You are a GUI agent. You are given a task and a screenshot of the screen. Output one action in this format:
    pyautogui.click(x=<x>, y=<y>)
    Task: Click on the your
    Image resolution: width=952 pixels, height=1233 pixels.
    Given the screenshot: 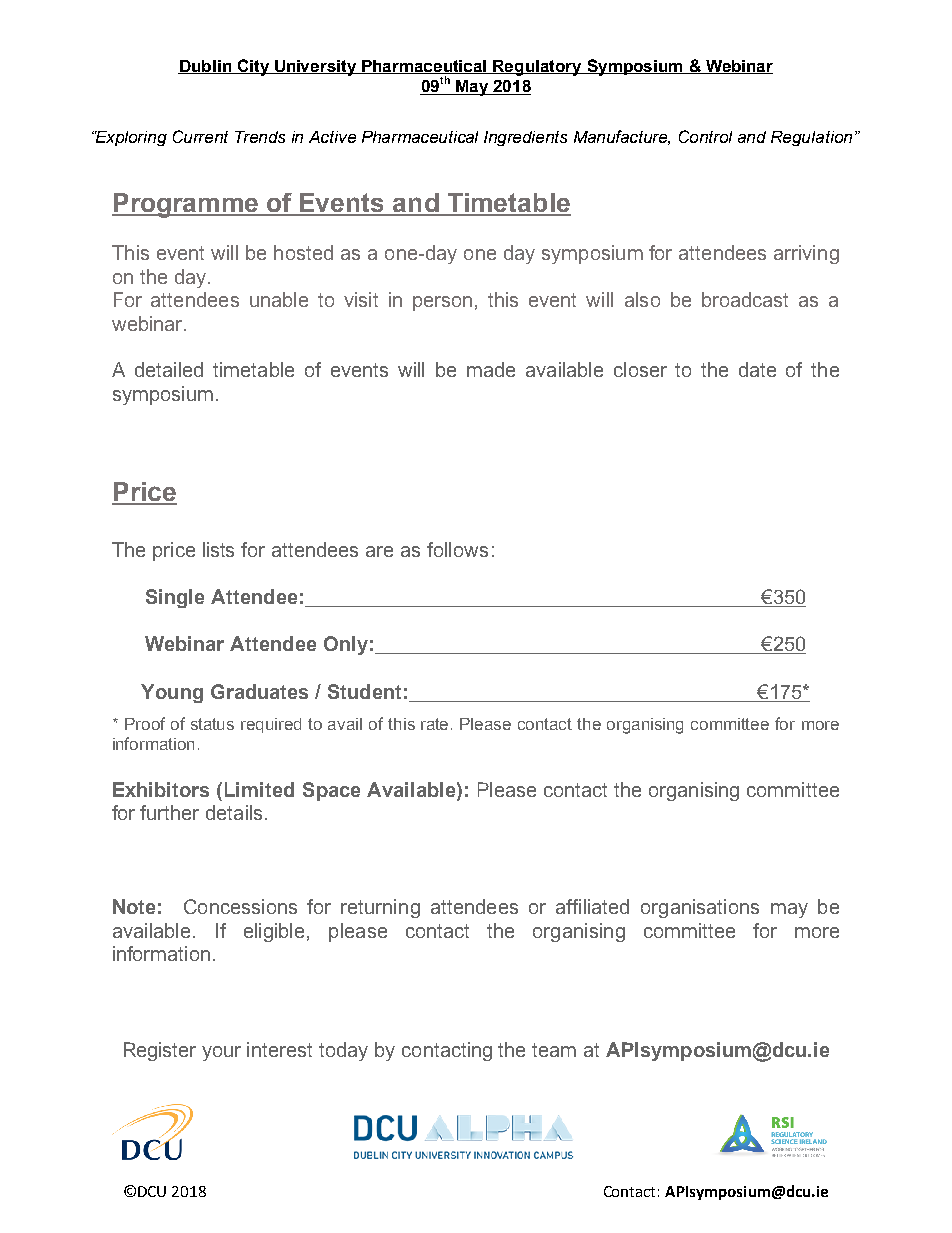 What is the action you would take?
    pyautogui.click(x=221, y=1053)
